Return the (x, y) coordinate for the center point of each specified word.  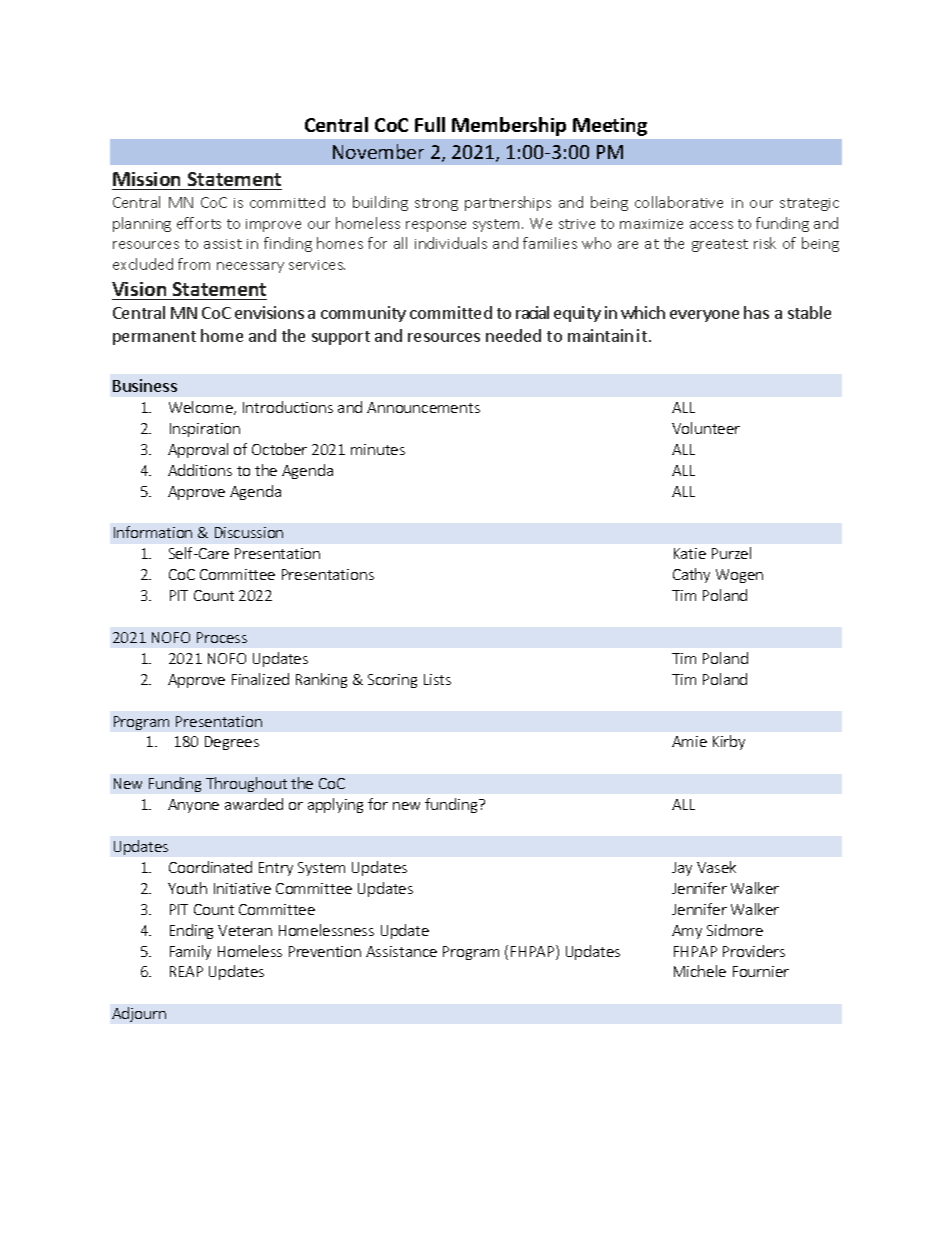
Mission (146, 179)
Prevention (325, 951)
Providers (754, 951)
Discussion (249, 532)
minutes (378, 449)
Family (190, 952)
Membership (509, 126)
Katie (690, 553)
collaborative (679, 202)
